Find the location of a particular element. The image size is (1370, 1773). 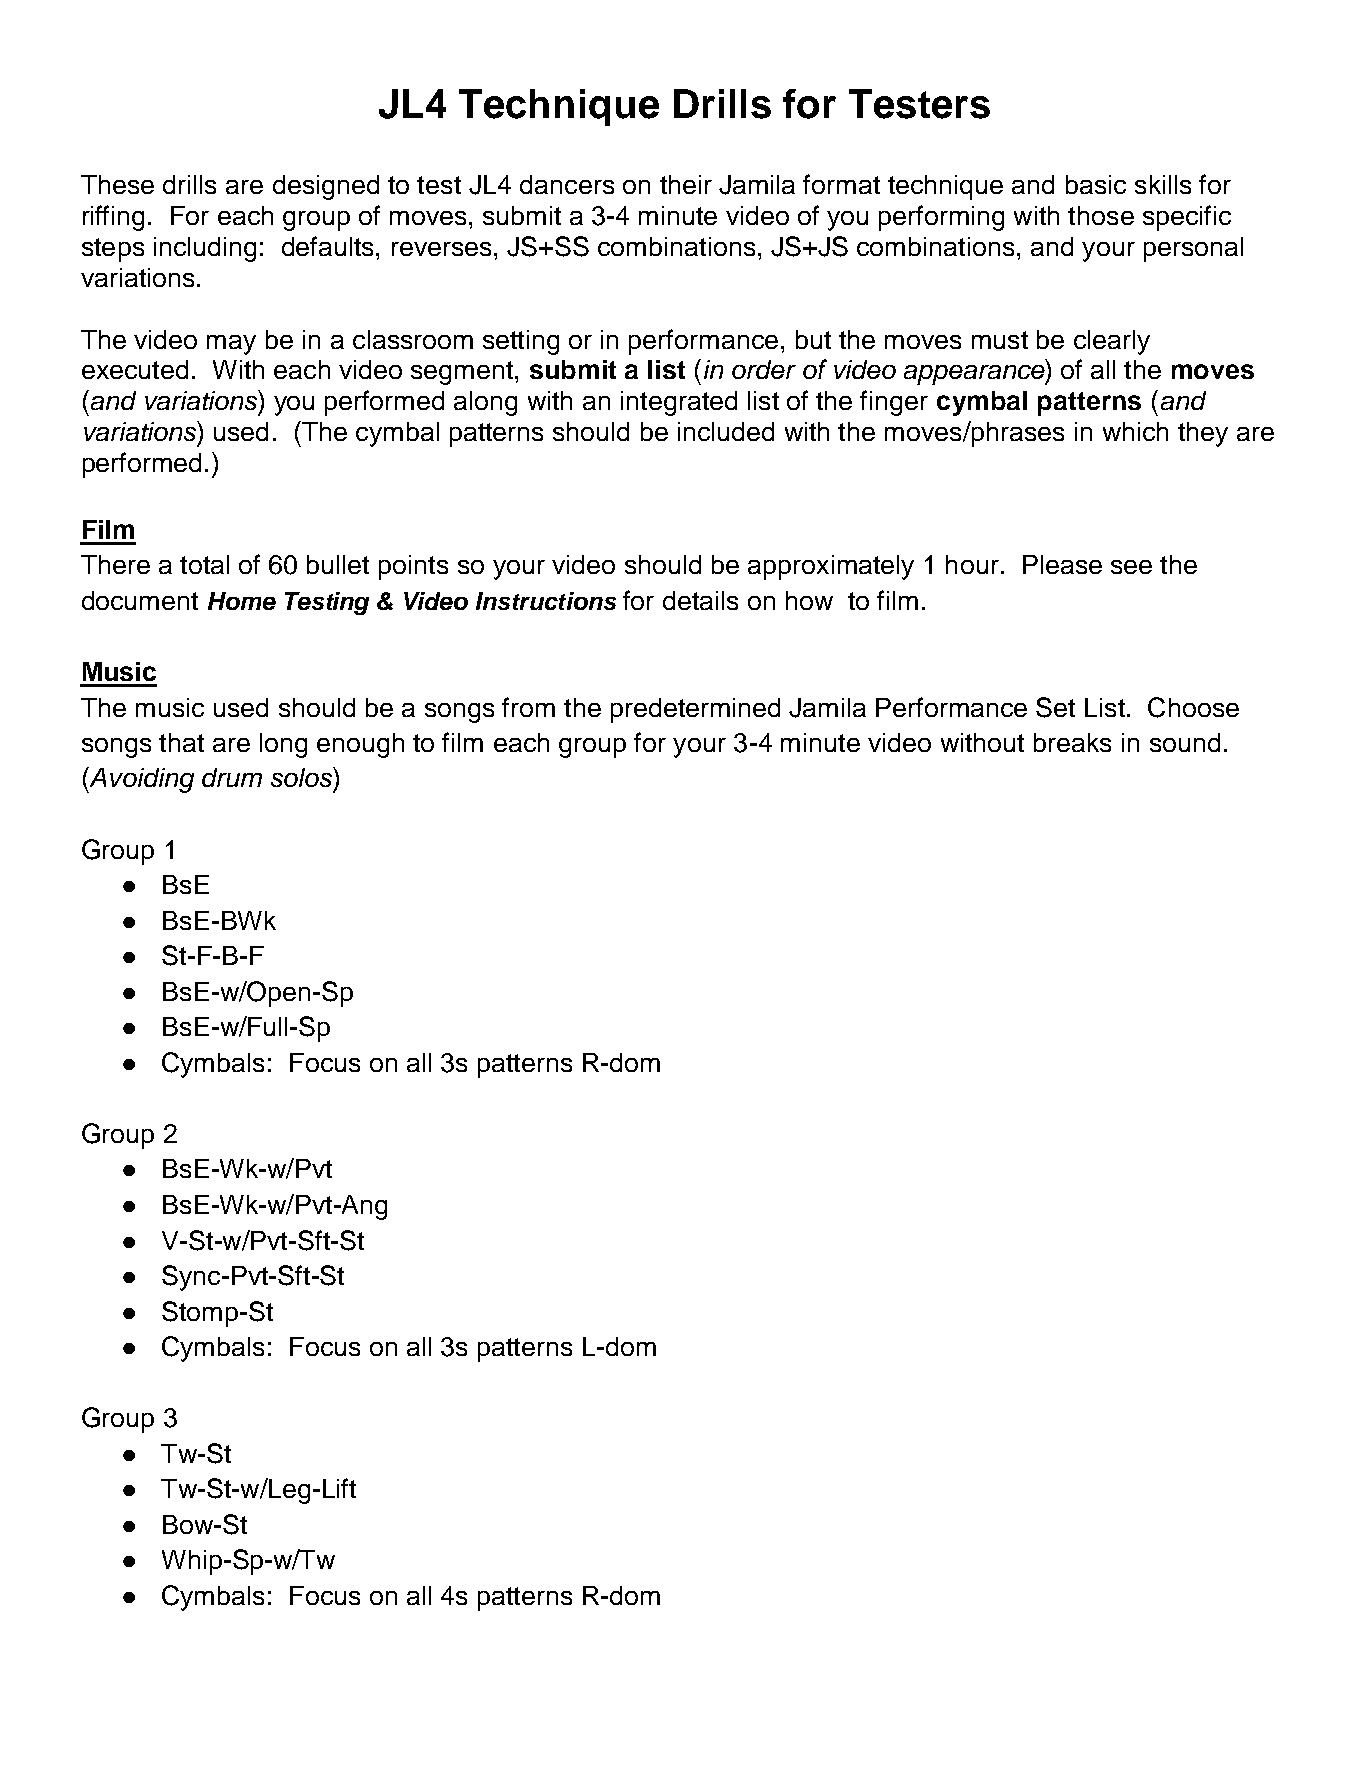

those is located at coordinates (1101, 215).
